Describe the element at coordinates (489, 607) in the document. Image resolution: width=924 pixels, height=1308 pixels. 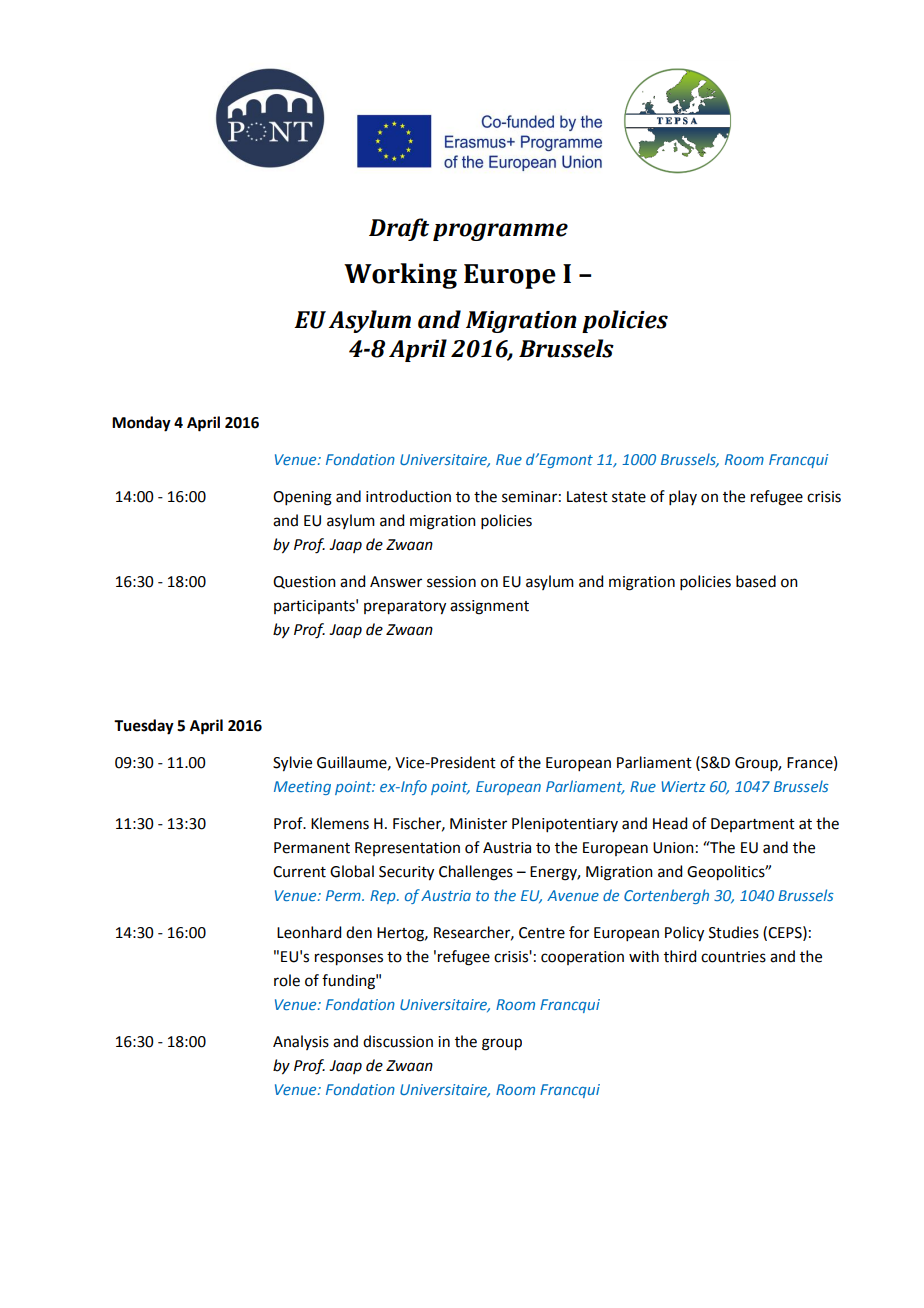
I see `assignment` at that location.
